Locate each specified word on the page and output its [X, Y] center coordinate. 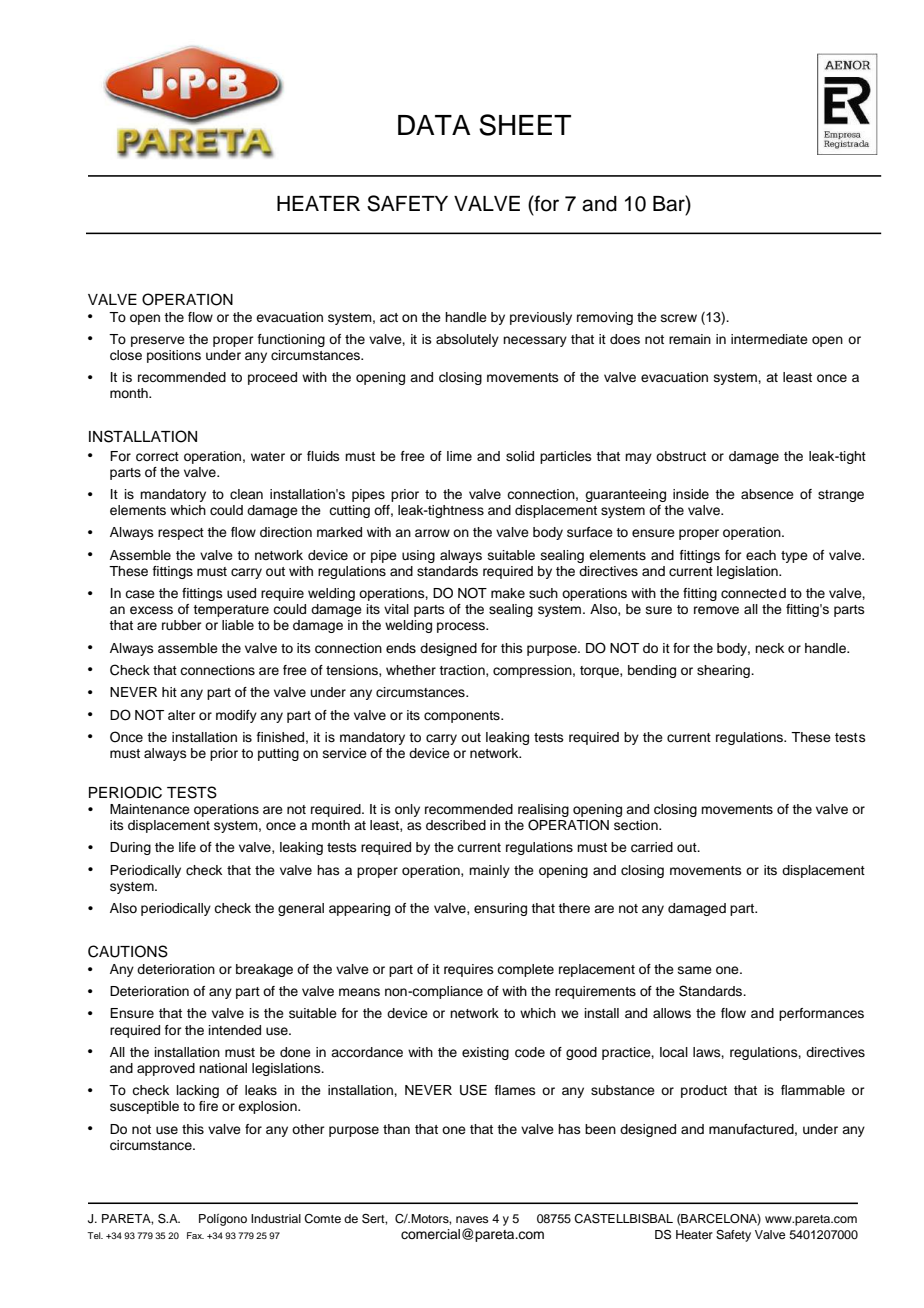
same [695, 970]
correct [157, 457]
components [463, 717]
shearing [724, 671]
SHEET [525, 125]
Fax [195, 1235]
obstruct [681, 456]
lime [459, 456]
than [396, 1129]
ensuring [500, 909]
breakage [264, 970]
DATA [434, 125]
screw [679, 318]
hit [169, 692]
